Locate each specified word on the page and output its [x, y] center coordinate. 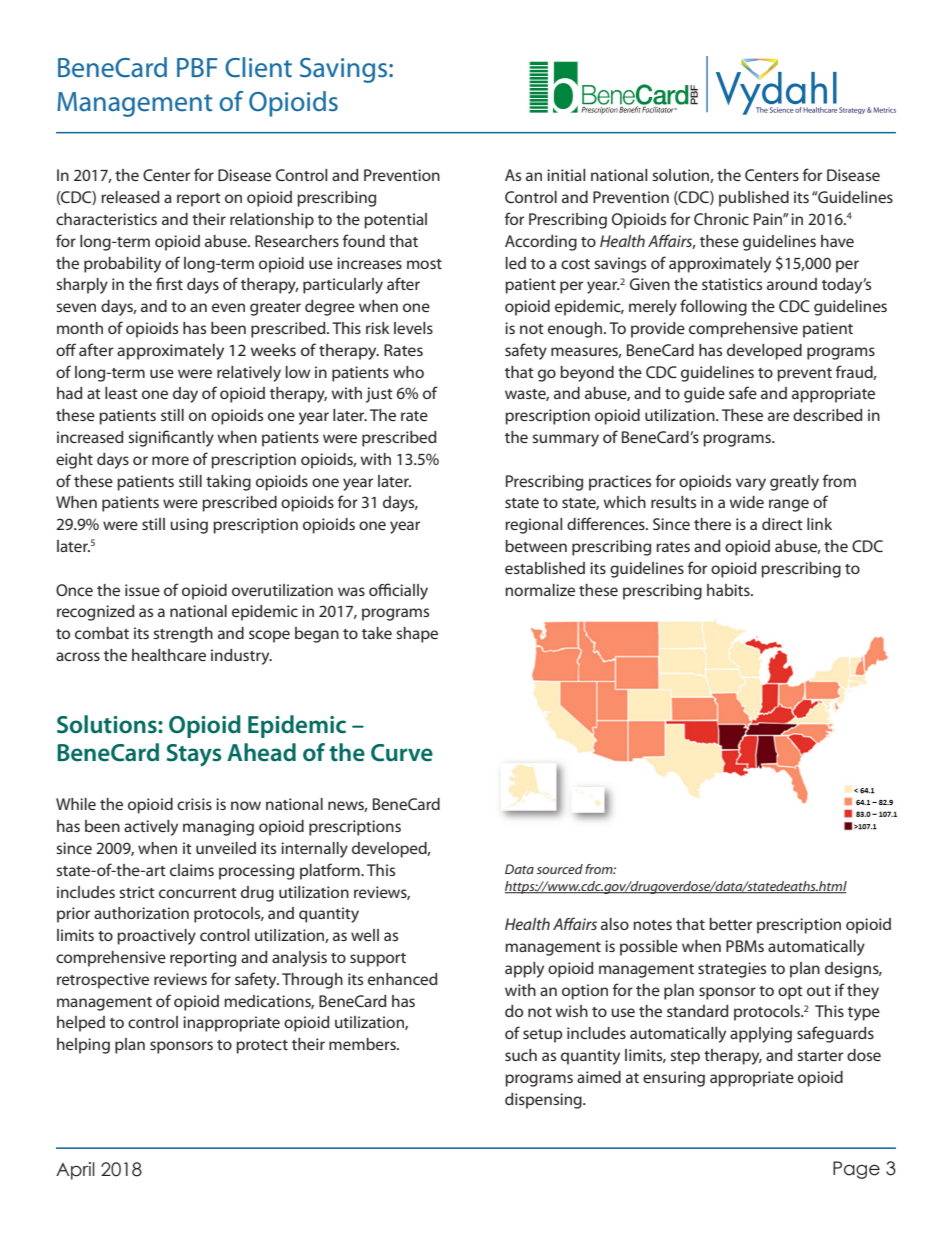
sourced [560, 869]
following [713, 307]
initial [566, 175]
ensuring [674, 1079]
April [75, 1171]
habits [729, 590]
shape [417, 635]
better [730, 924]
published [754, 199]
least [121, 393]
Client [258, 67]
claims [192, 870]
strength [183, 635]
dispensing [544, 1101]
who [408, 372]
